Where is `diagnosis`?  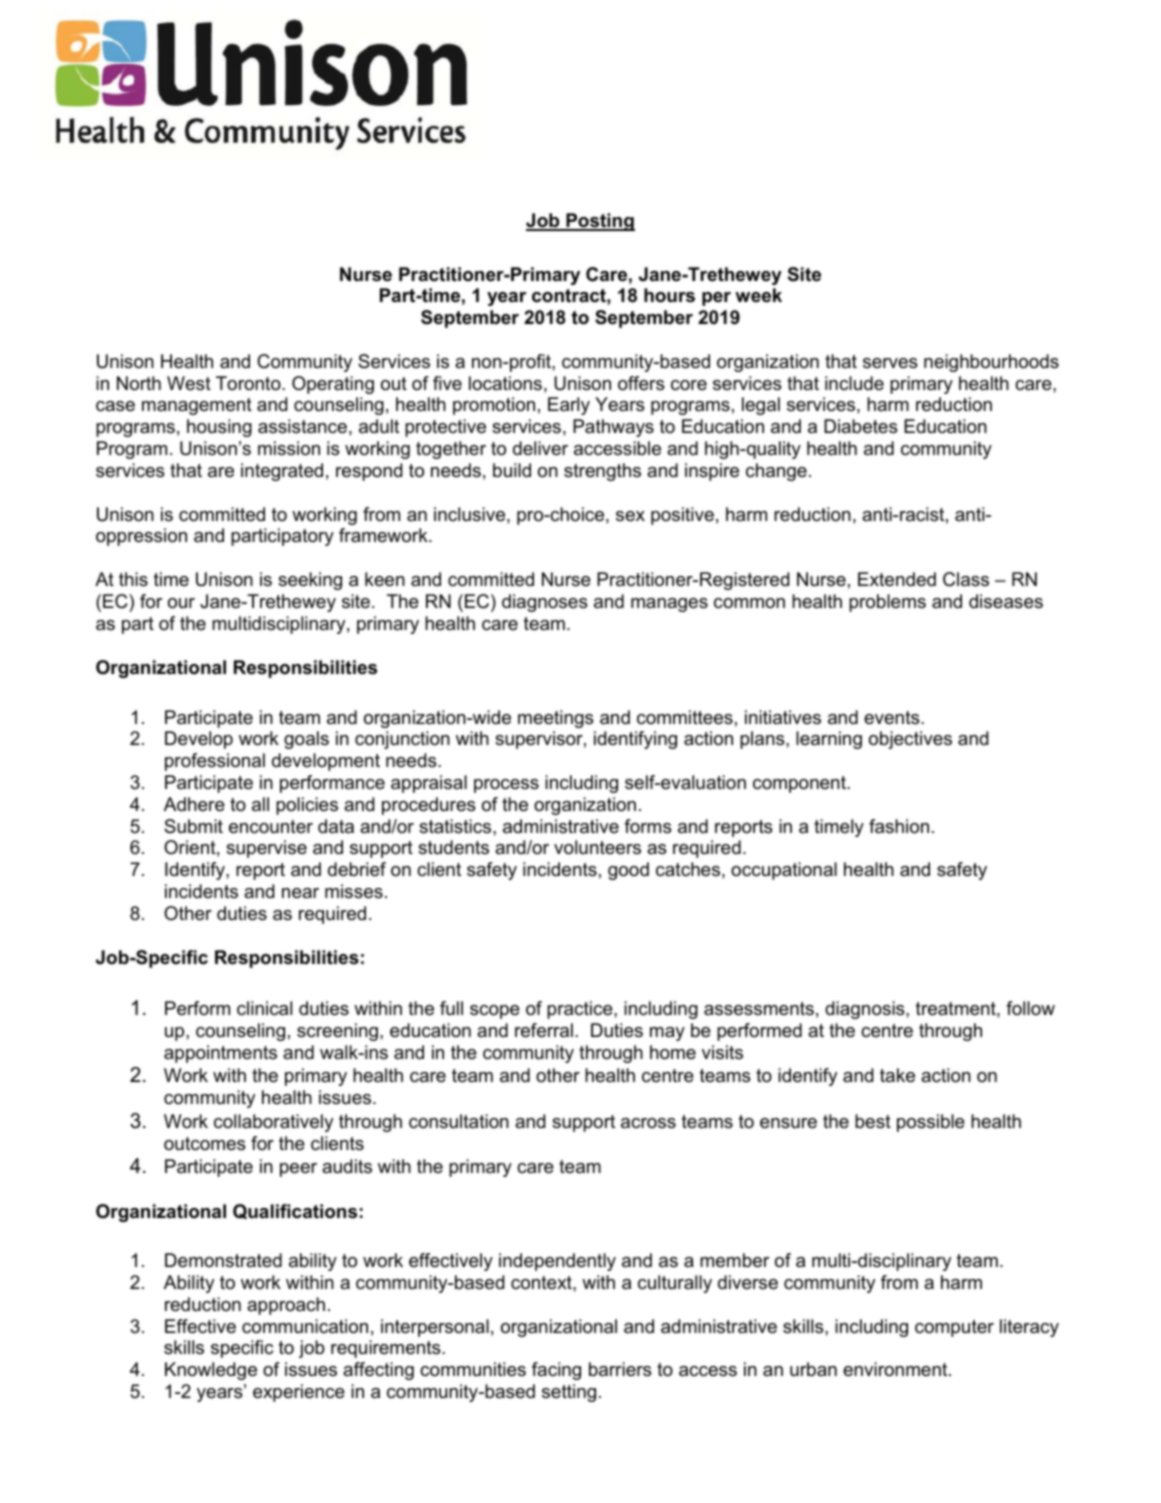
diagnosis is located at coordinates (866, 1010).
